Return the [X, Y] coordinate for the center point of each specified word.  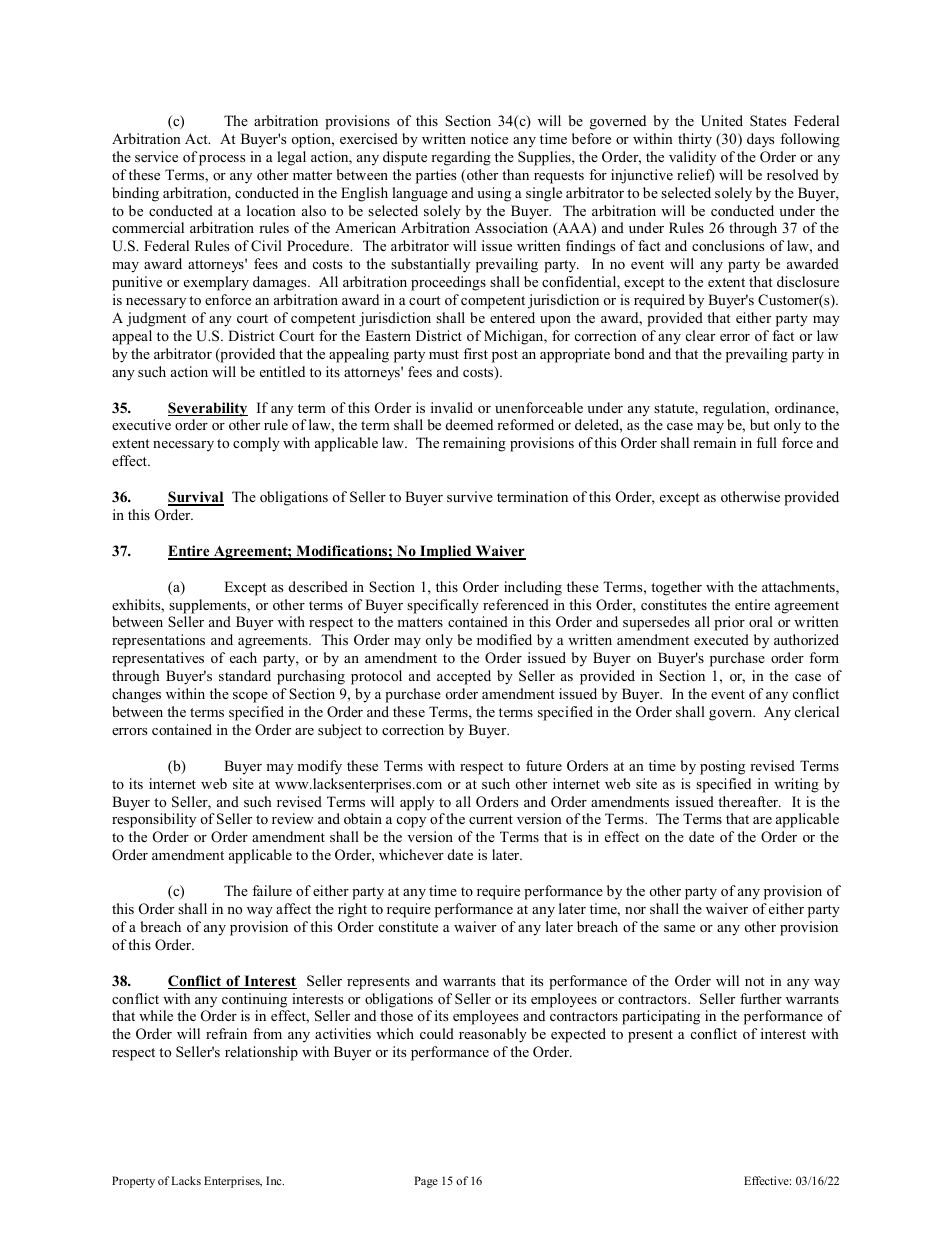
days [760, 140]
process [222, 160]
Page [426, 1182]
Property [133, 1182]
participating [661, 1017]
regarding [461, 158]
